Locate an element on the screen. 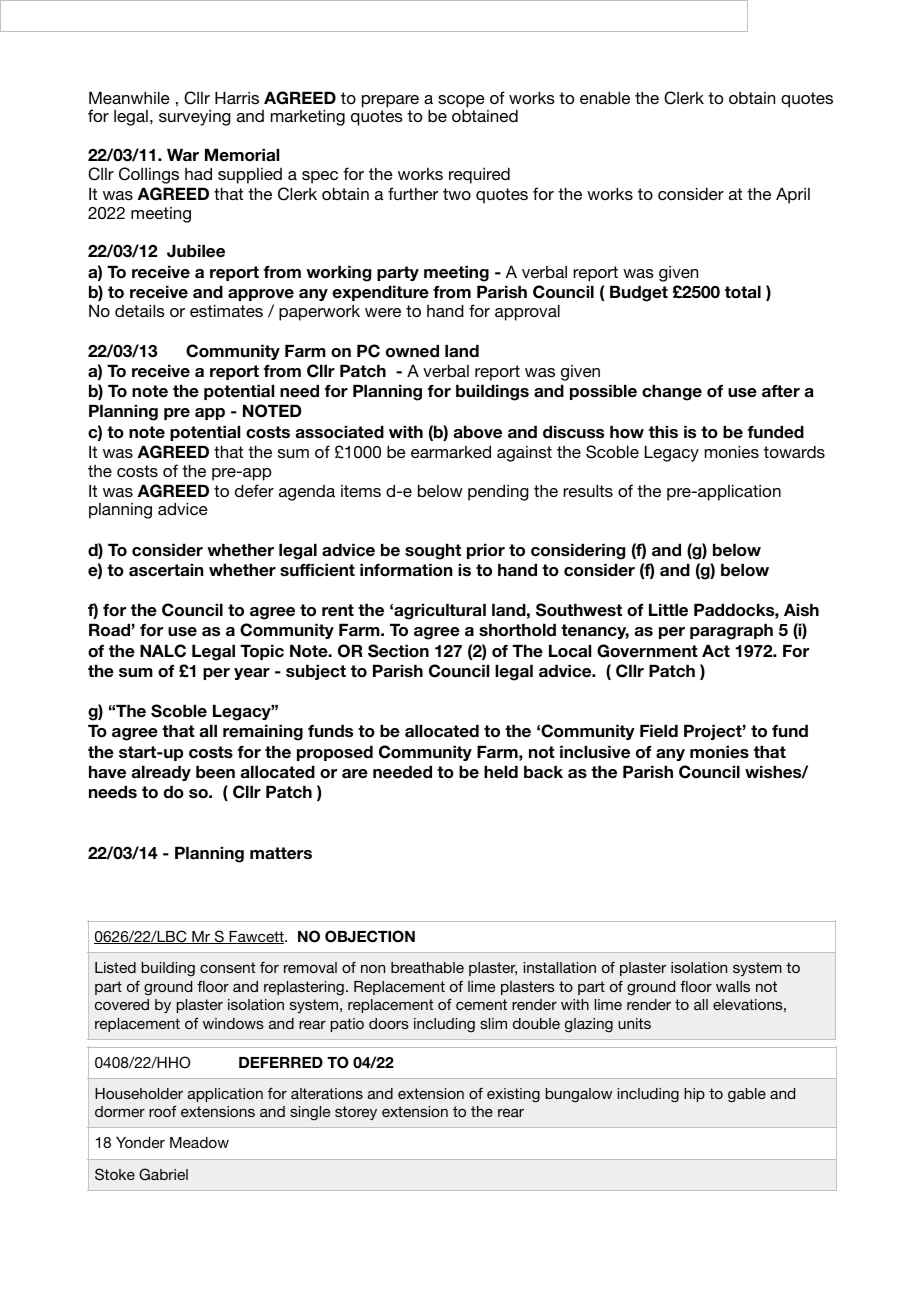 The image size is (924, 1308). owned is located at coordinates (412, 351).
